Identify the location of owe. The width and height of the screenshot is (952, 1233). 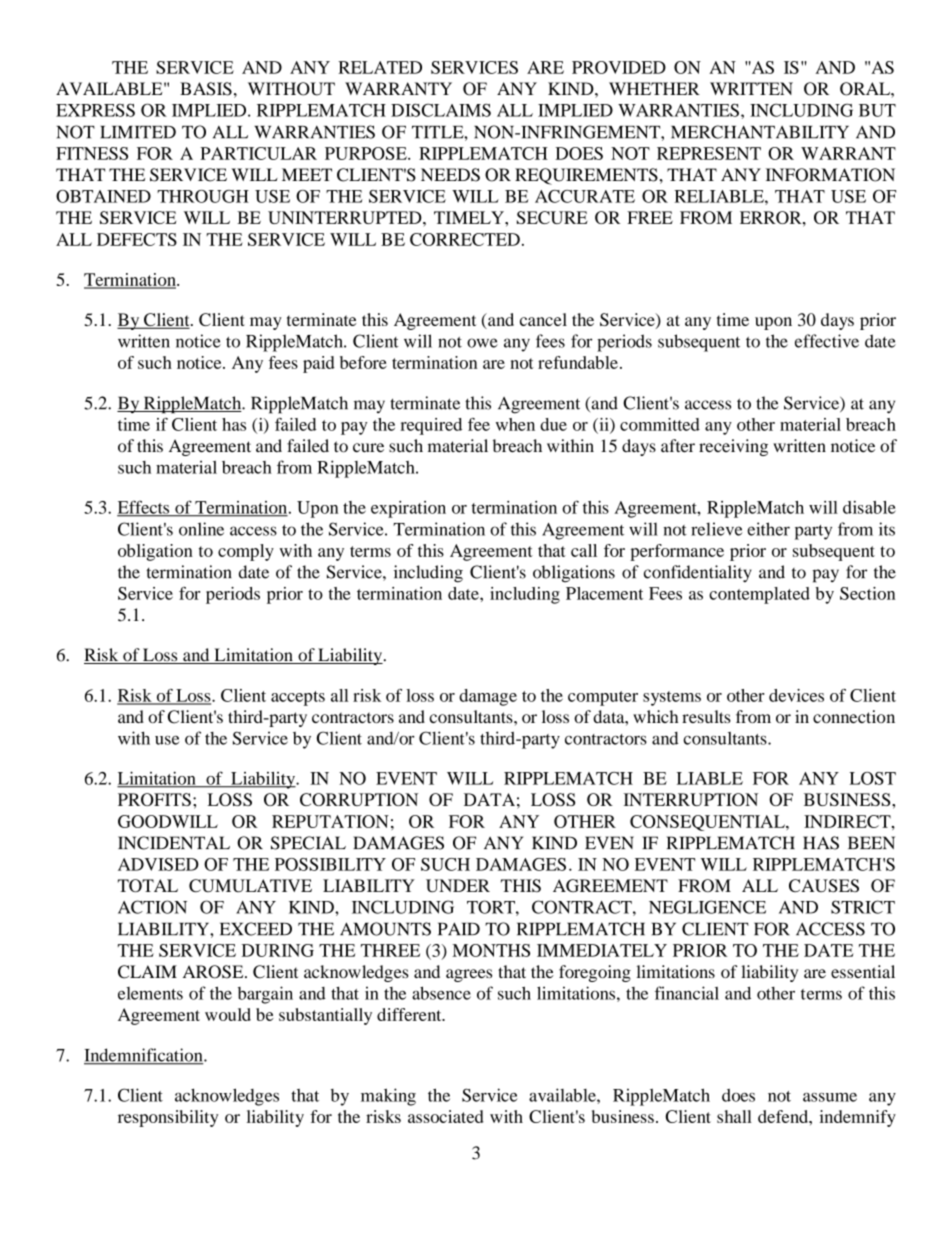
(482, 343).
